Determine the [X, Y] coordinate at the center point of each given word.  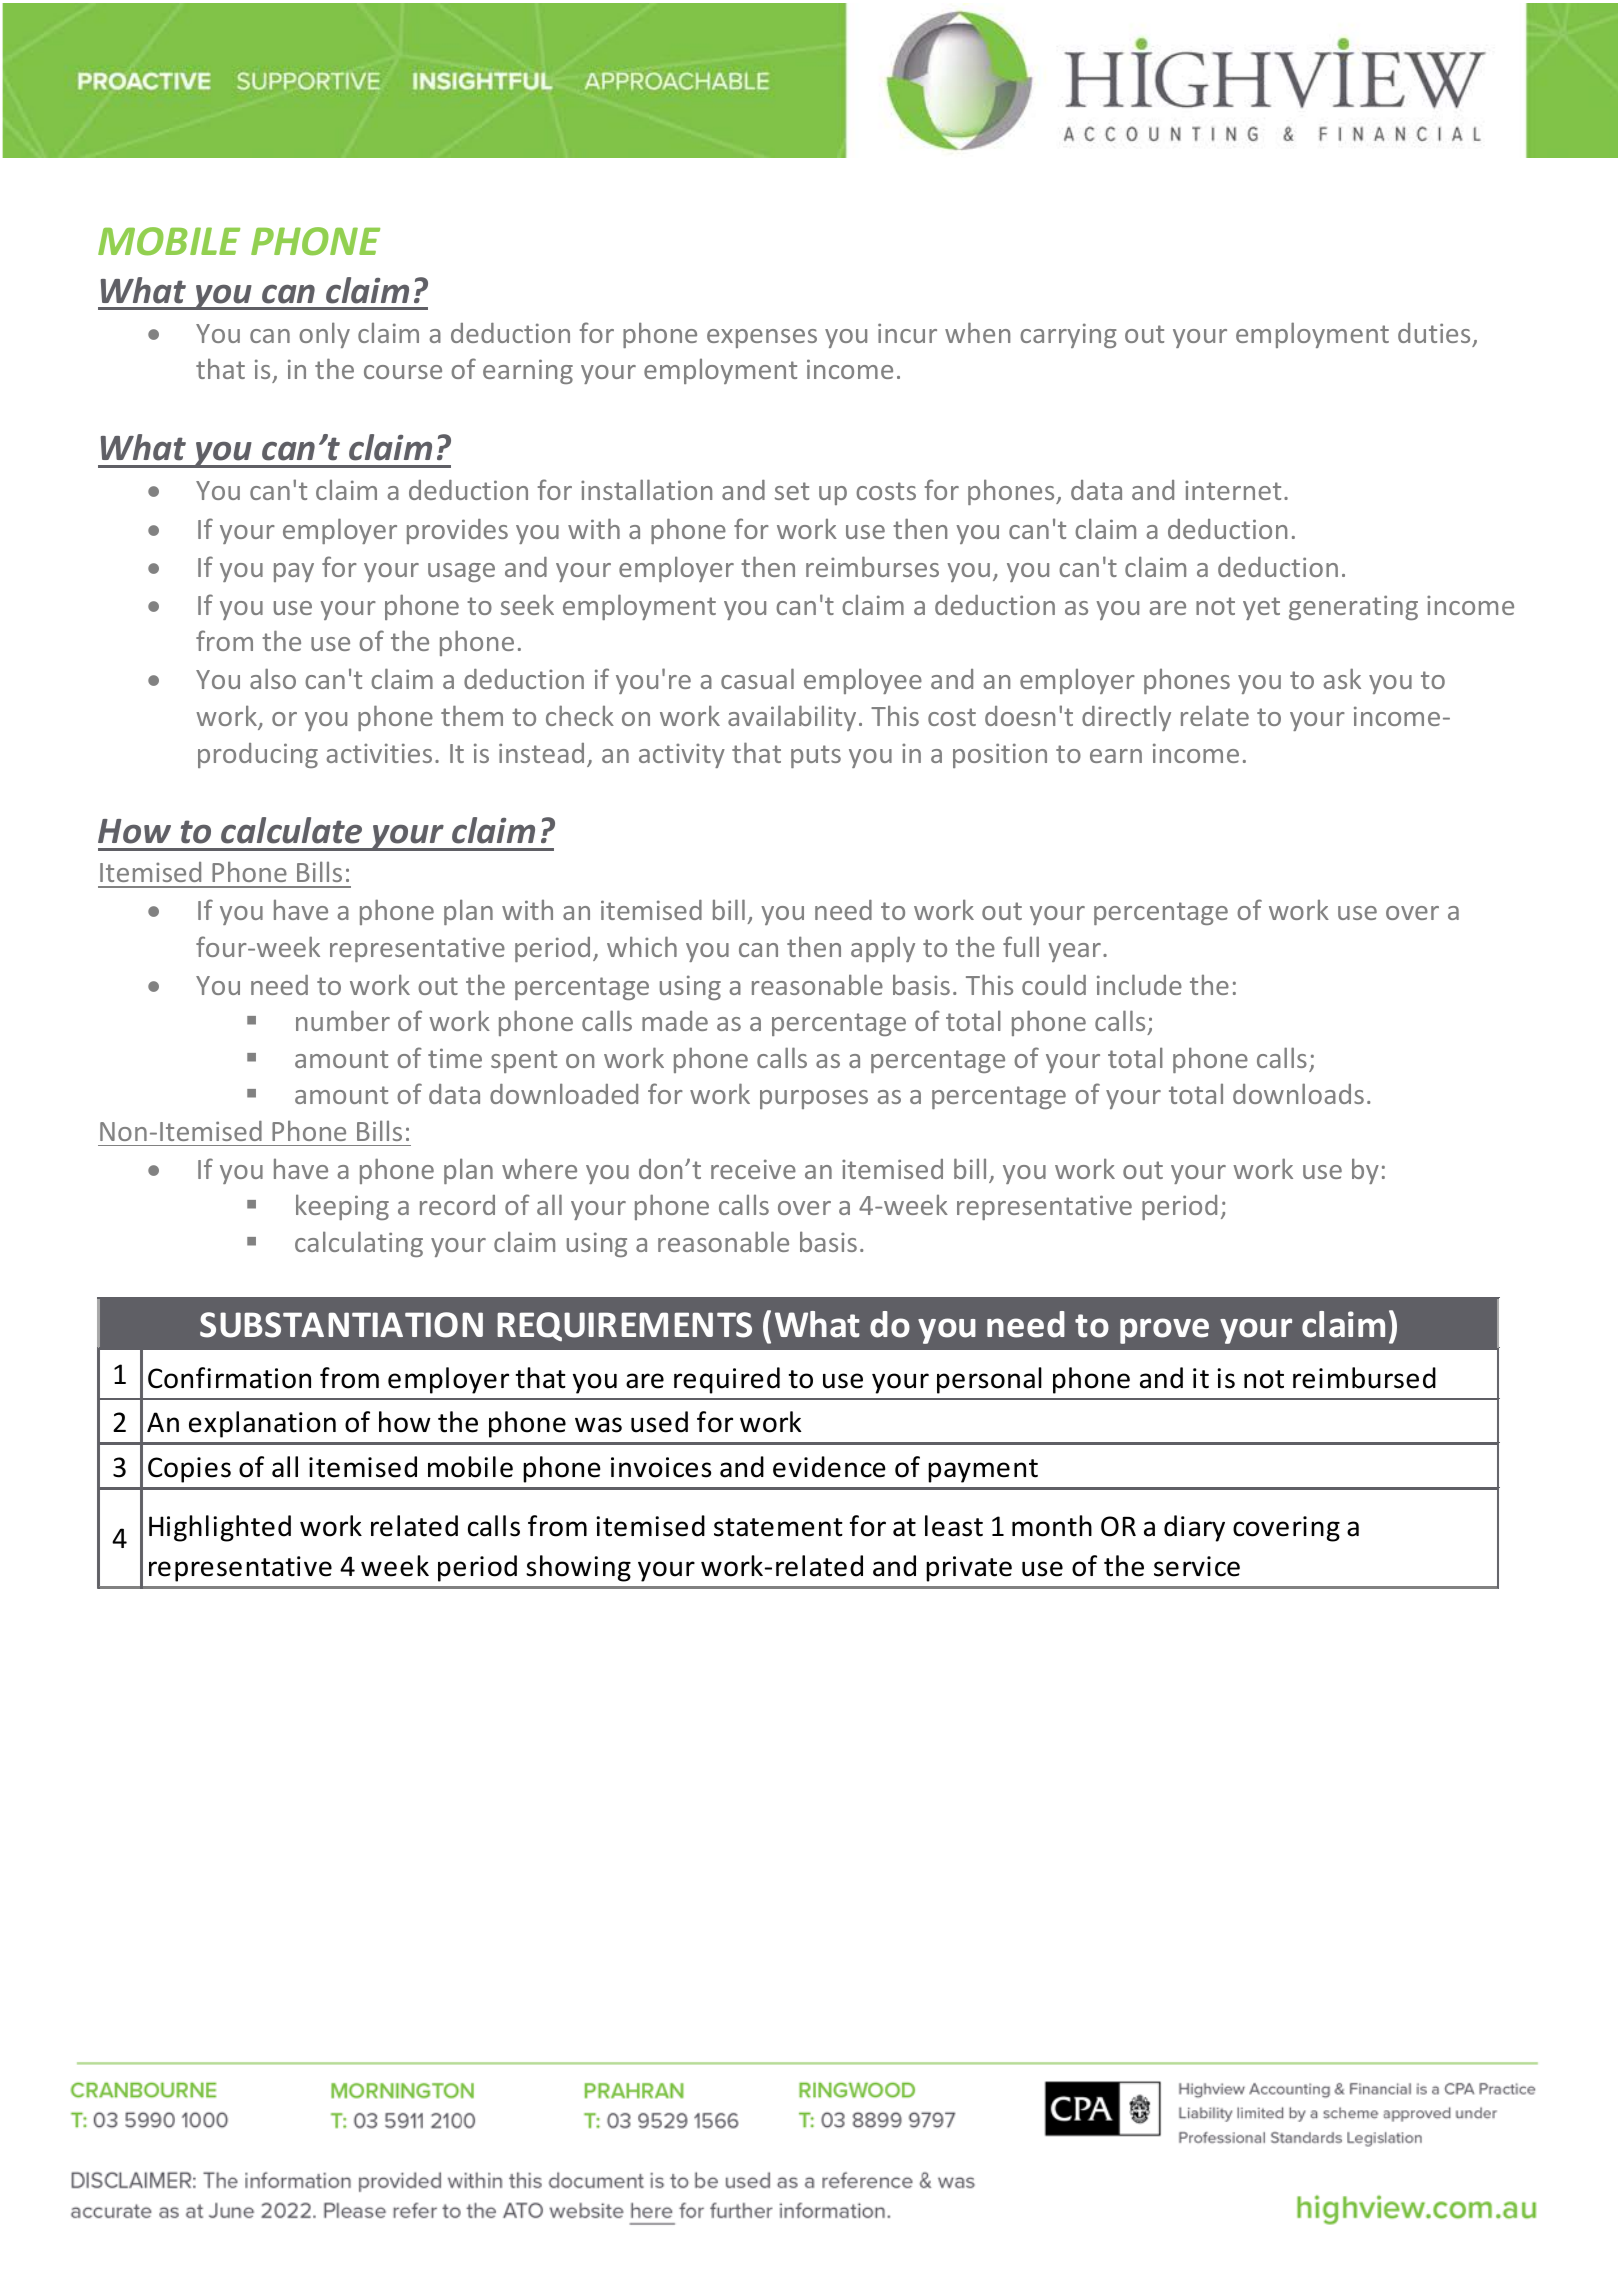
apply [883, 949]
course [403, 372]
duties [1434, 333]
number [343, 1020]
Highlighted [220, 1528]
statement [778, 1527]
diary [1194, 1528]
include [1139, 984]
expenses [762, 338]
